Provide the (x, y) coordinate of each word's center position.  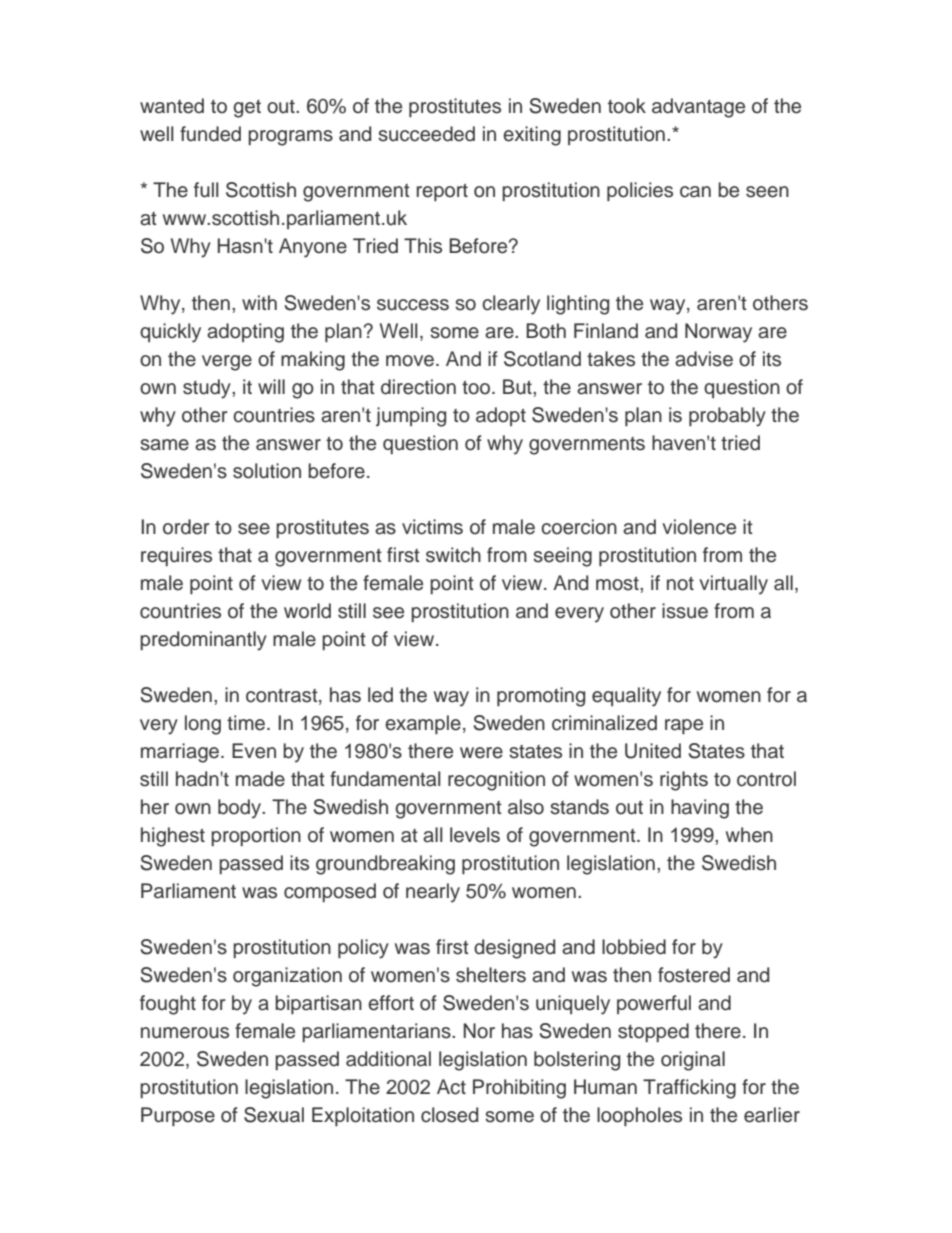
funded (210, 134)
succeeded (426, 134)
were (481, 753)
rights (684, 781)
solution (267, 471)
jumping (411, 417)
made (260, 779)
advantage (698, 108)
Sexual (274, 1115)
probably (727, 417)
